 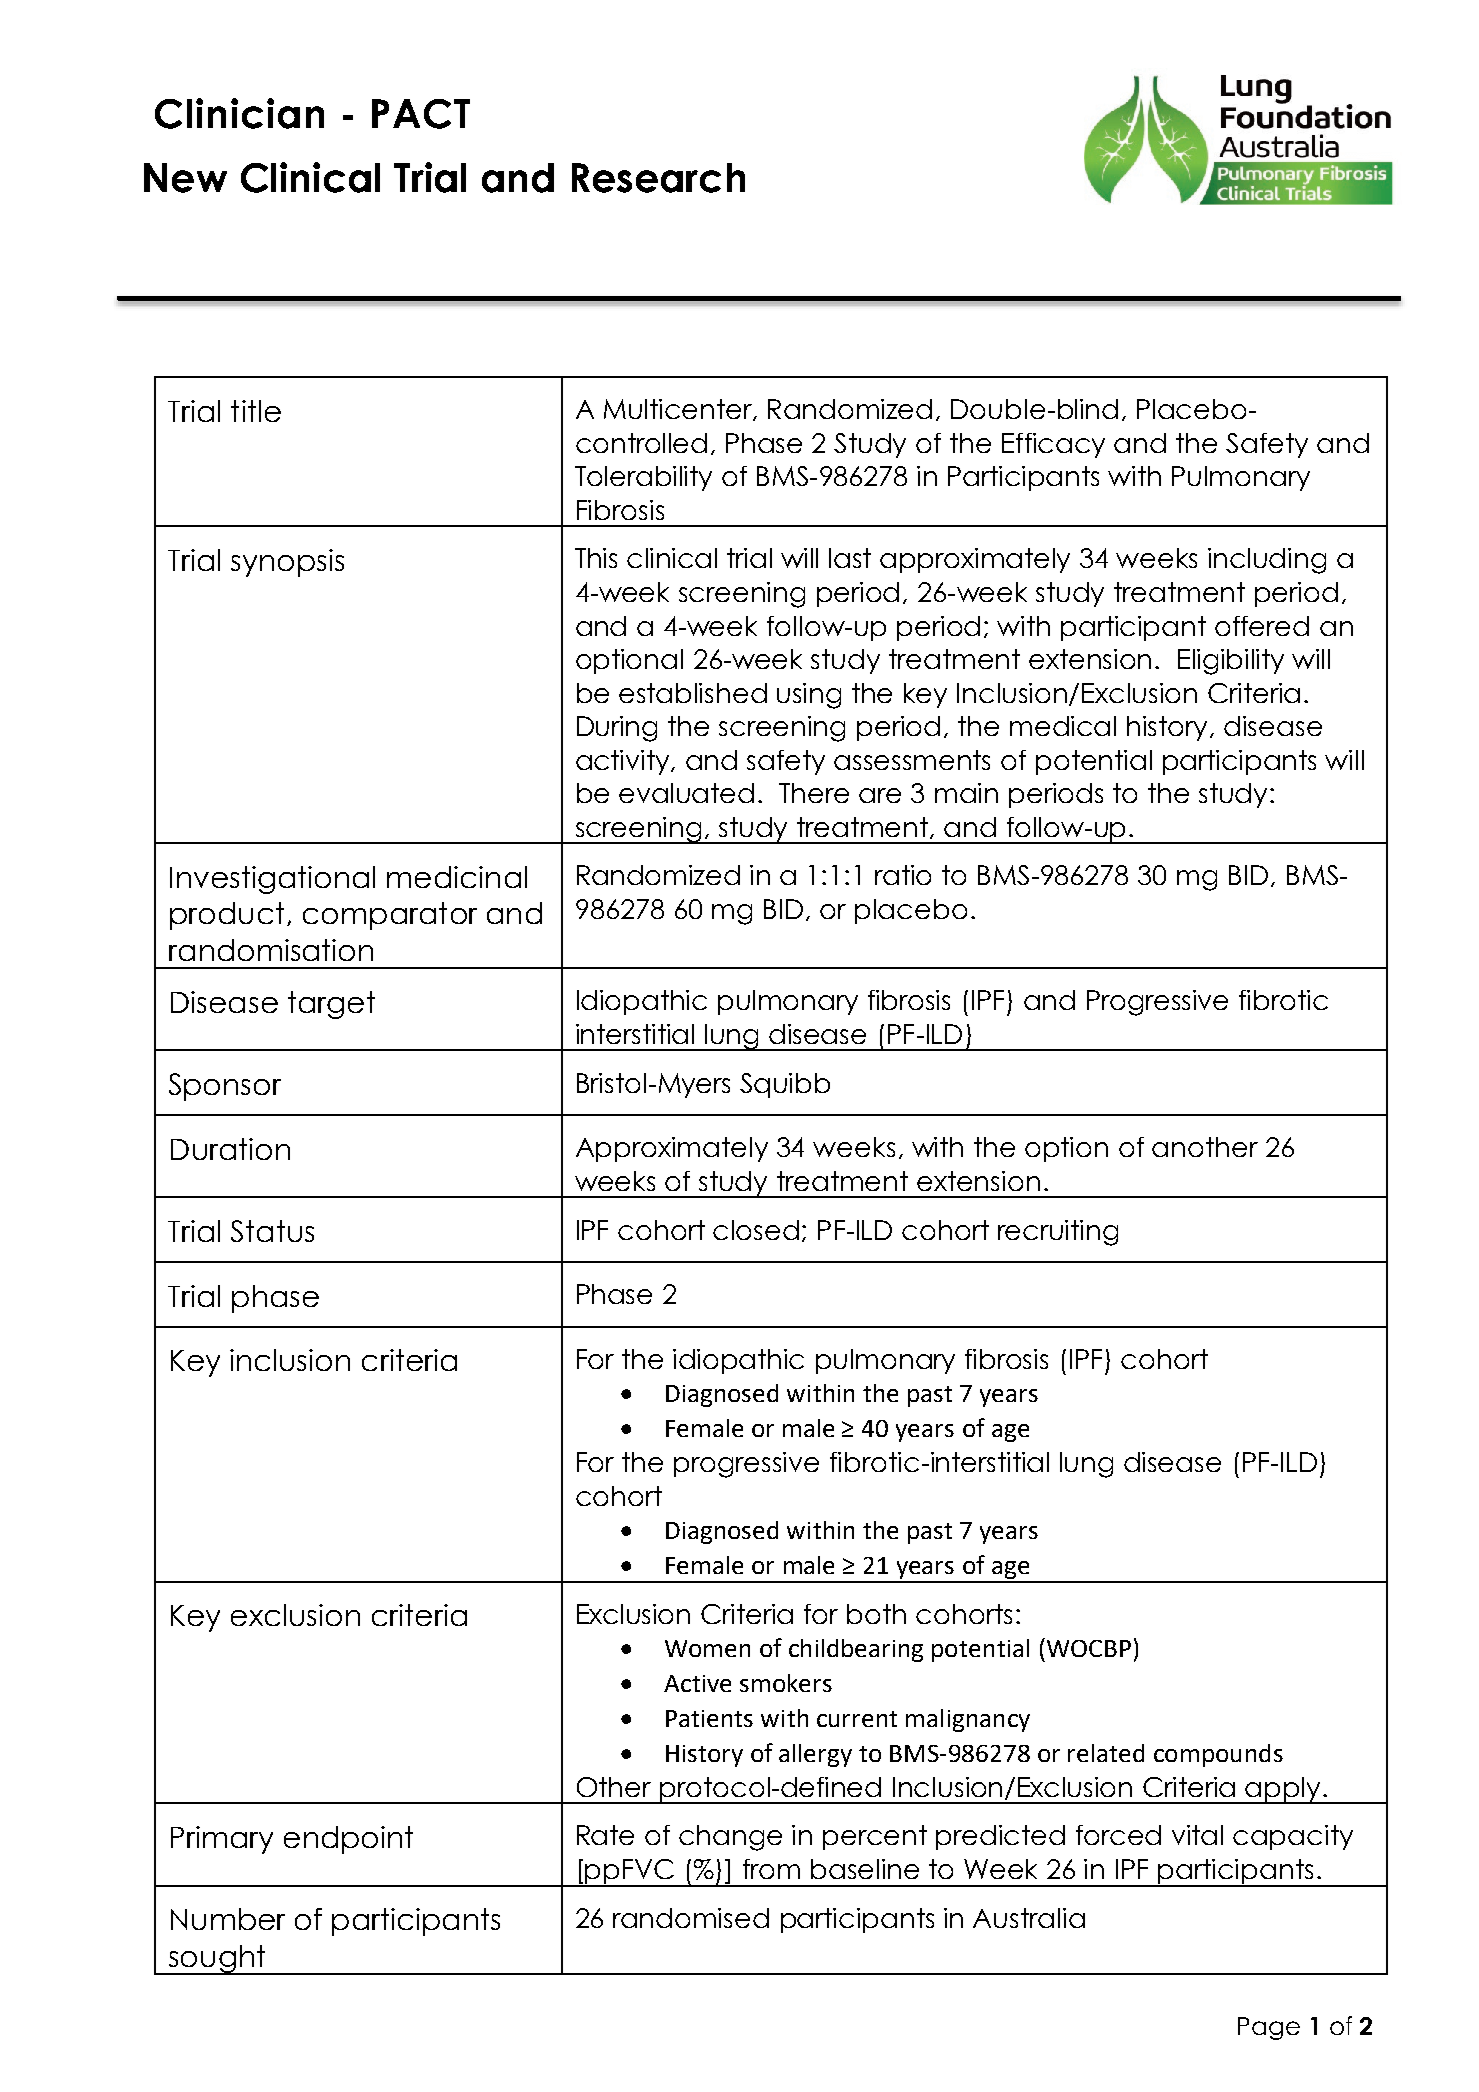 What do you see at coordinates (658, 178) in the page?
I see `Research` at bounding box center [658, 178].
